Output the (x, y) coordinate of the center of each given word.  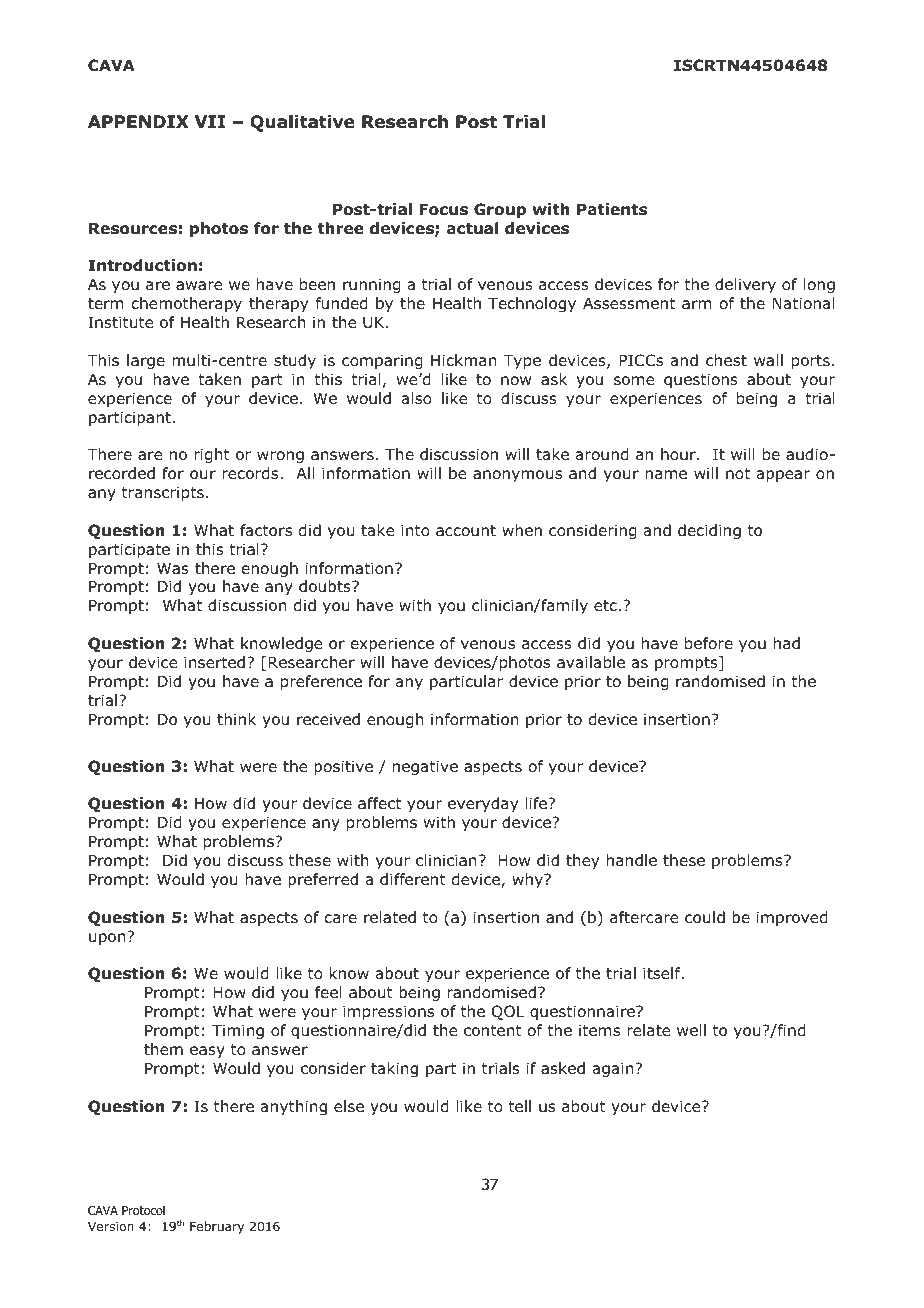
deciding (709, 531)
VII (210, 121)
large (146, 361)
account (466, 531)
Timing (238, 1031)
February (217, 1227)
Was (173, 568)
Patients (612, 209)
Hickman (464, 360)
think (236, 719)
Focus (443, 209)
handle (632, 860)
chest (726, 360)
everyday (483, 804)
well (691, 1030)
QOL (508, 1012)
